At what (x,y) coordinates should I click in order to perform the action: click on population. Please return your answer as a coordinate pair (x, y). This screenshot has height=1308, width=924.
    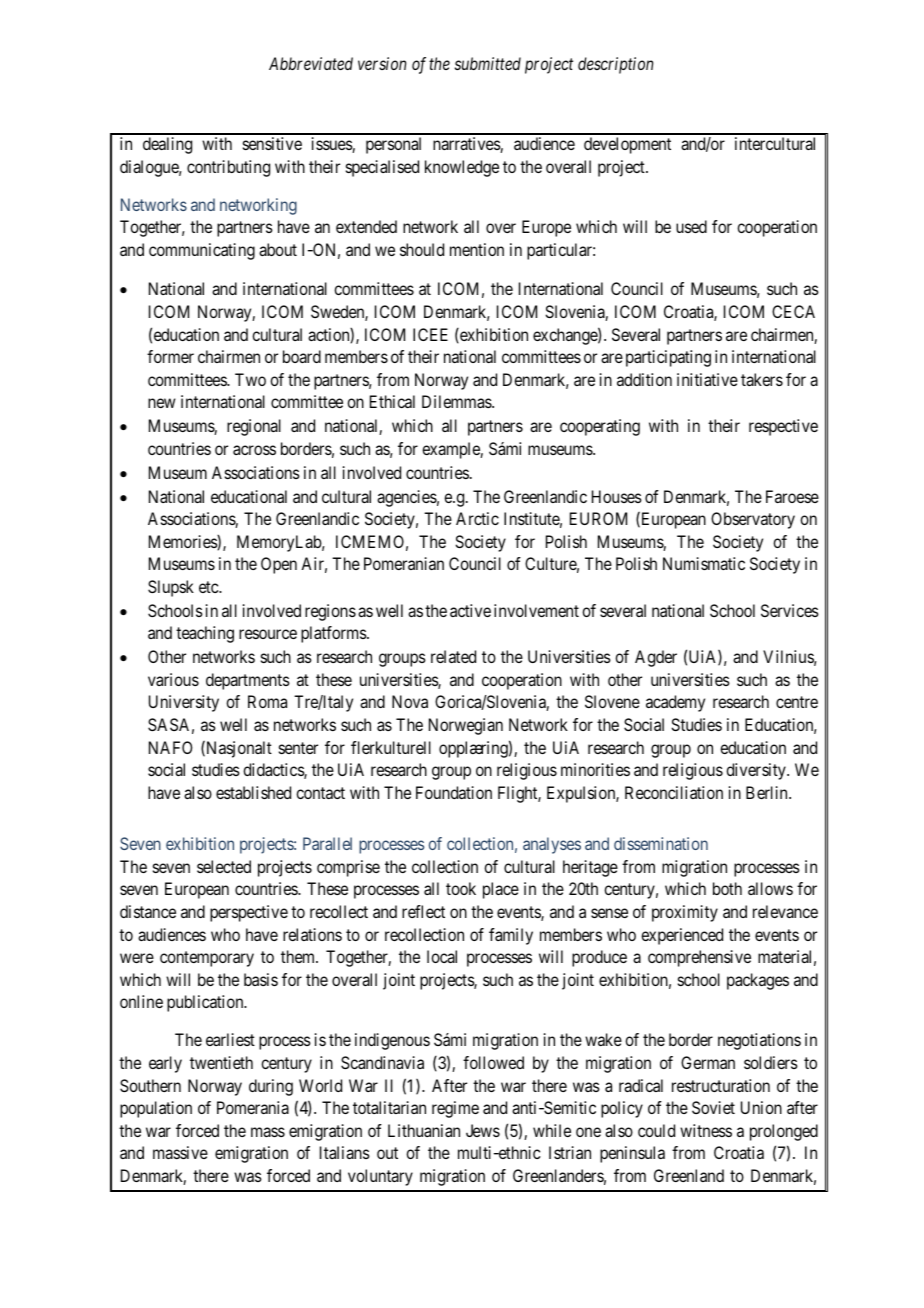
    Looking at the image, I should click on (156, 1109).
